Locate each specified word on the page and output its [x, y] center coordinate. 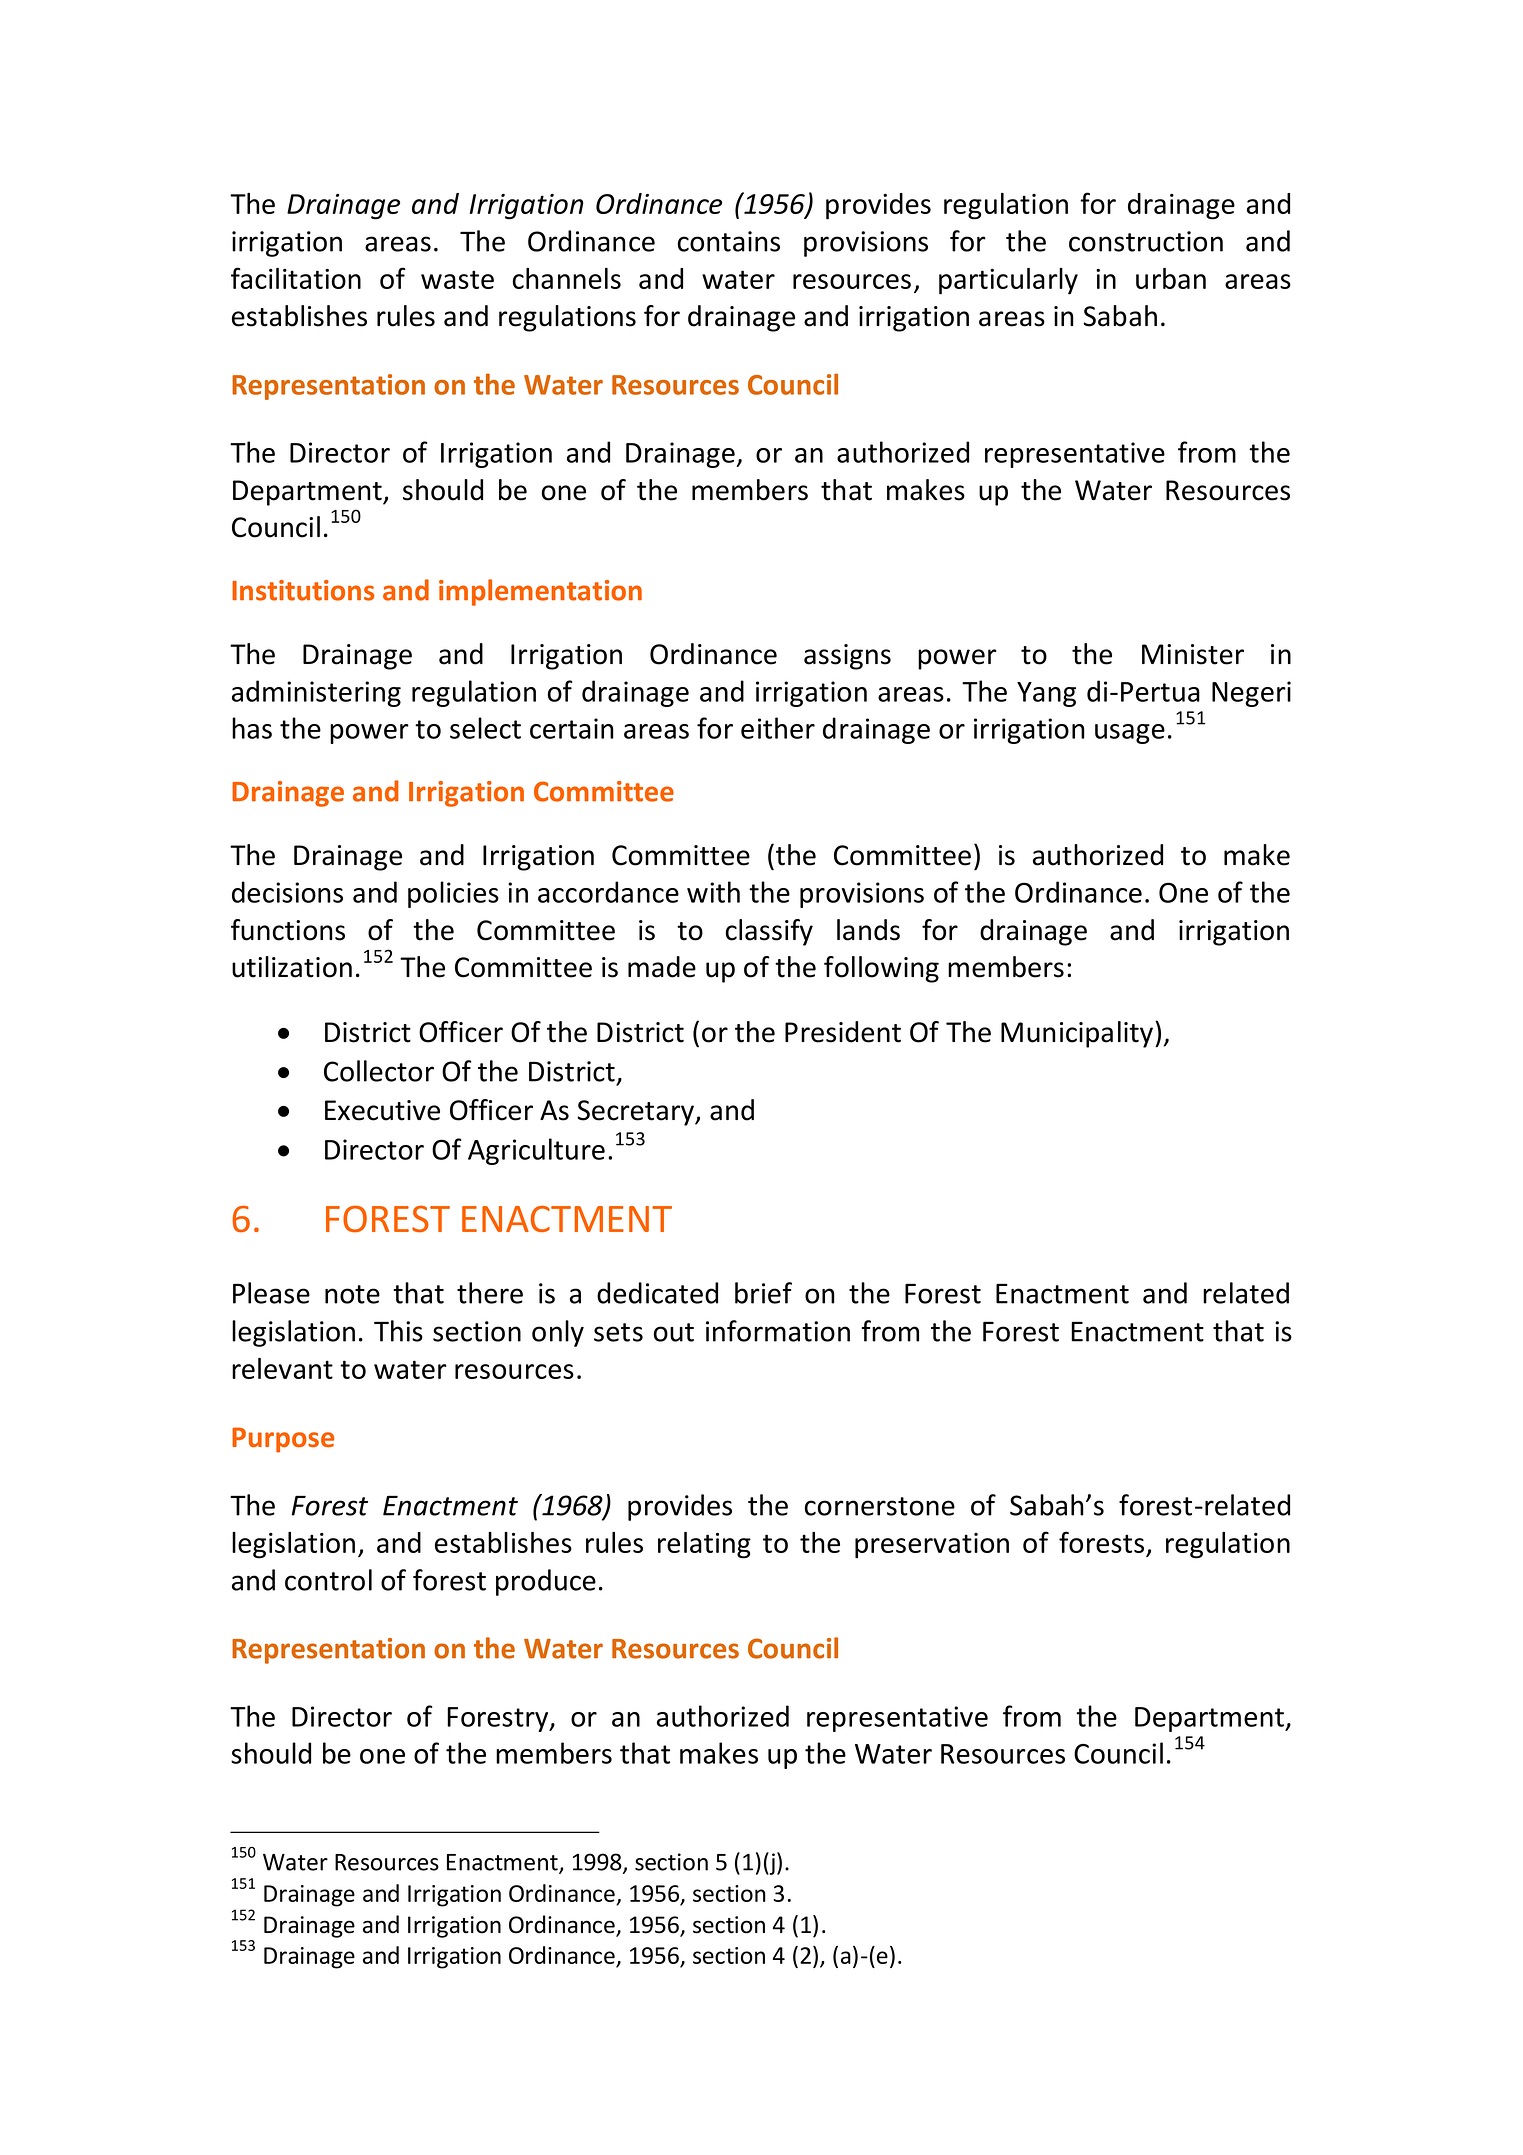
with [713, 892]
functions [288, 930]
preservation [932, 1546]
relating [704, 1545]
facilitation [296, 278]
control [328, 1580]
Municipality [1078, 1034]
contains [729, 241]
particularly [1008, 281]
